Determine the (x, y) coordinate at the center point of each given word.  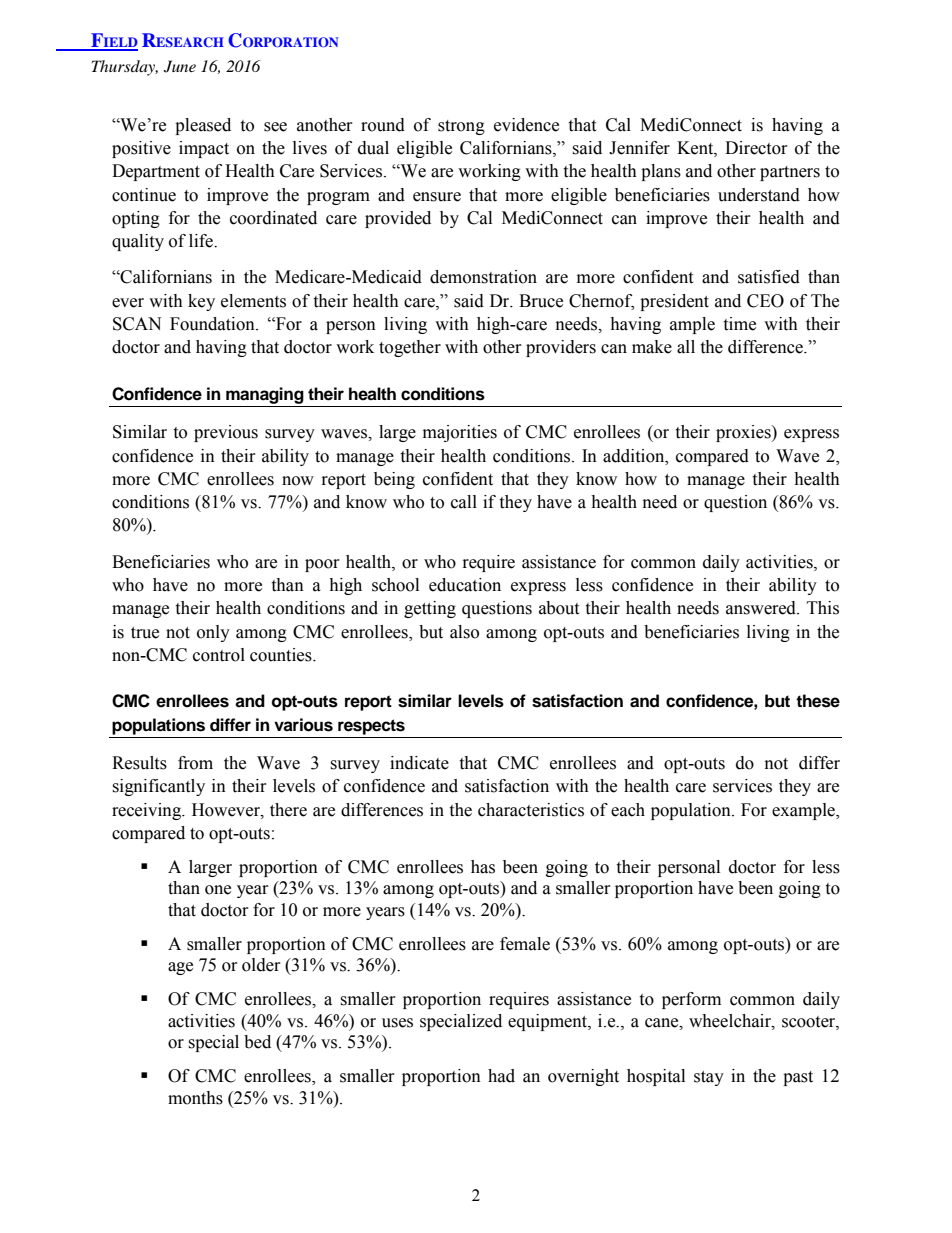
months (195, 1098)
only (213, 633)
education (465, 585)
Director (756, 148)
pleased (203, 126)
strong (461, 127)
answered (762, 608)
